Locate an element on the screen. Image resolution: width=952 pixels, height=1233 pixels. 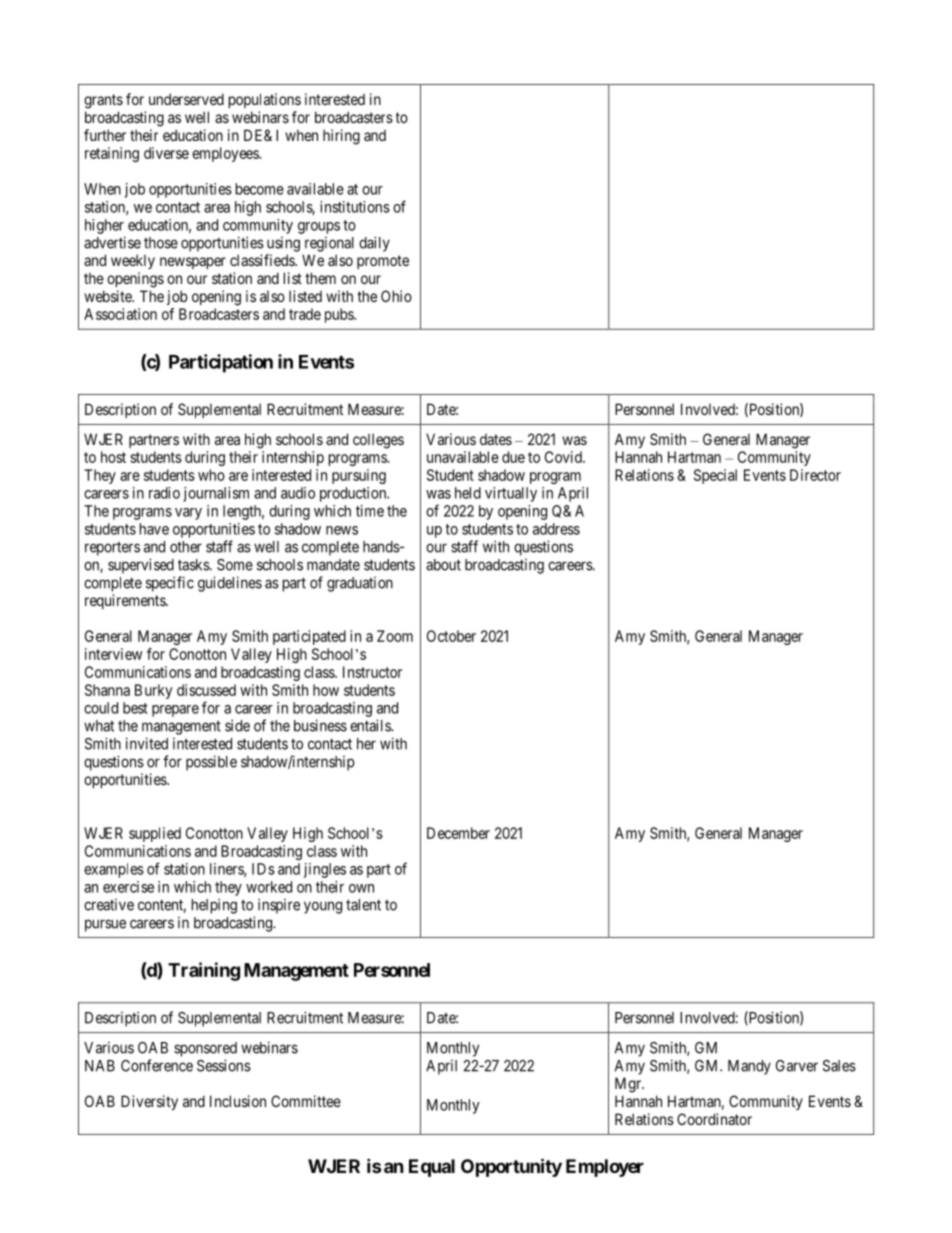
supplied is located at coordinates (155, 834).
